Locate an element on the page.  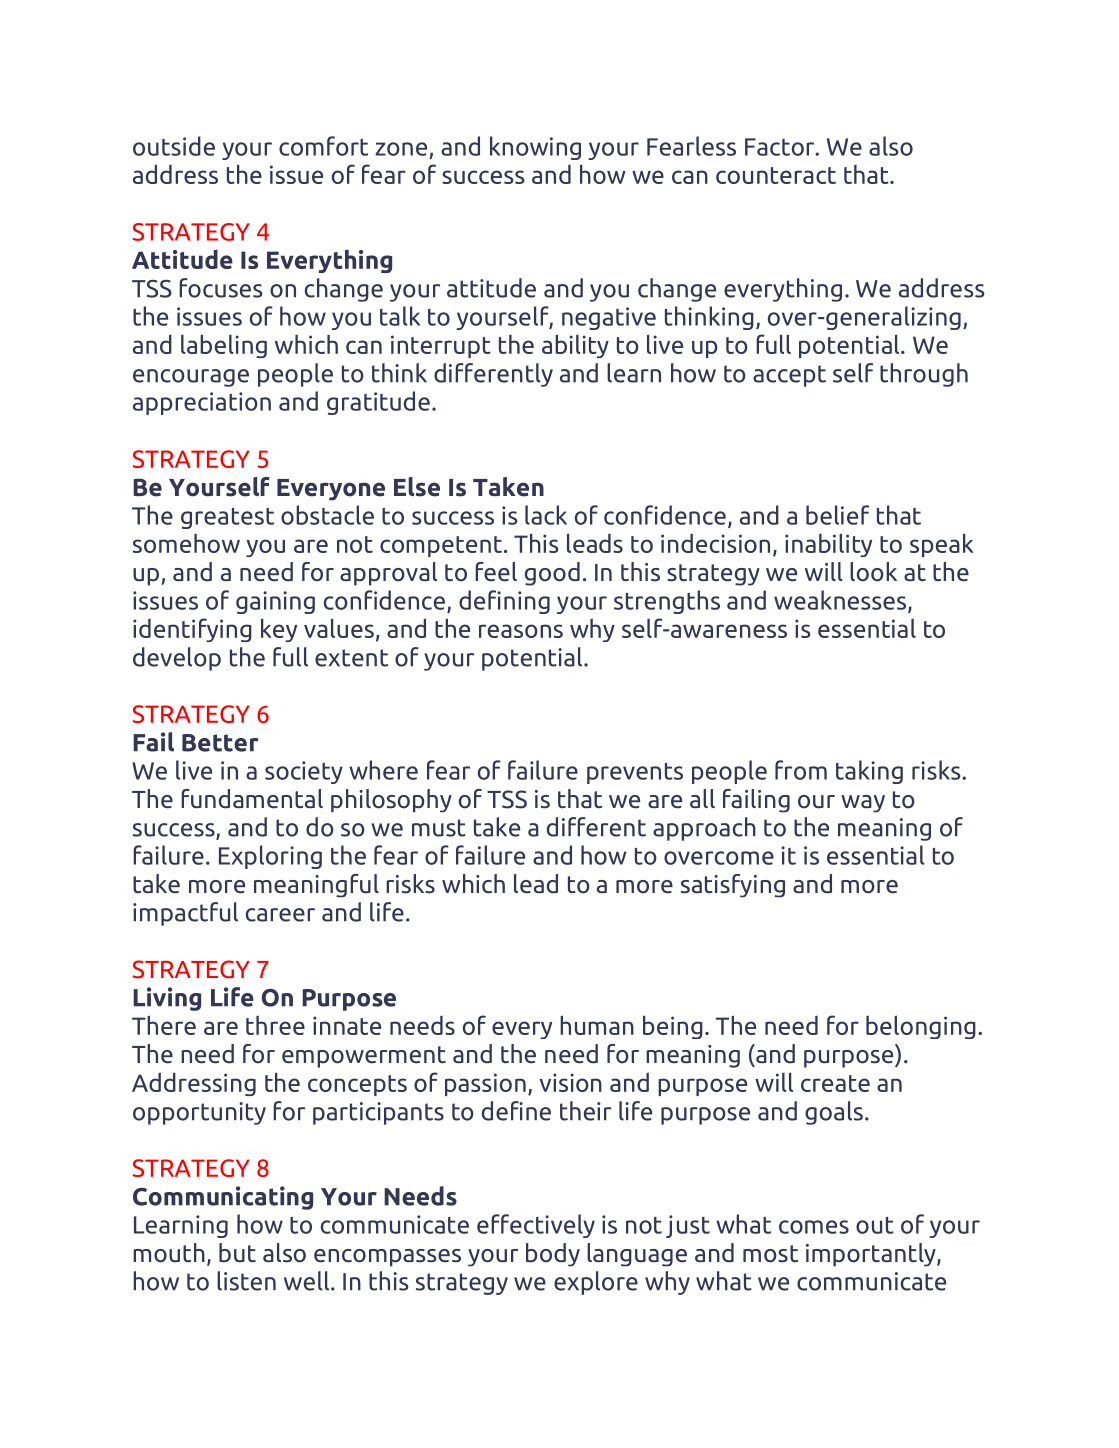
prevents is located at coordinates (635, 773).
